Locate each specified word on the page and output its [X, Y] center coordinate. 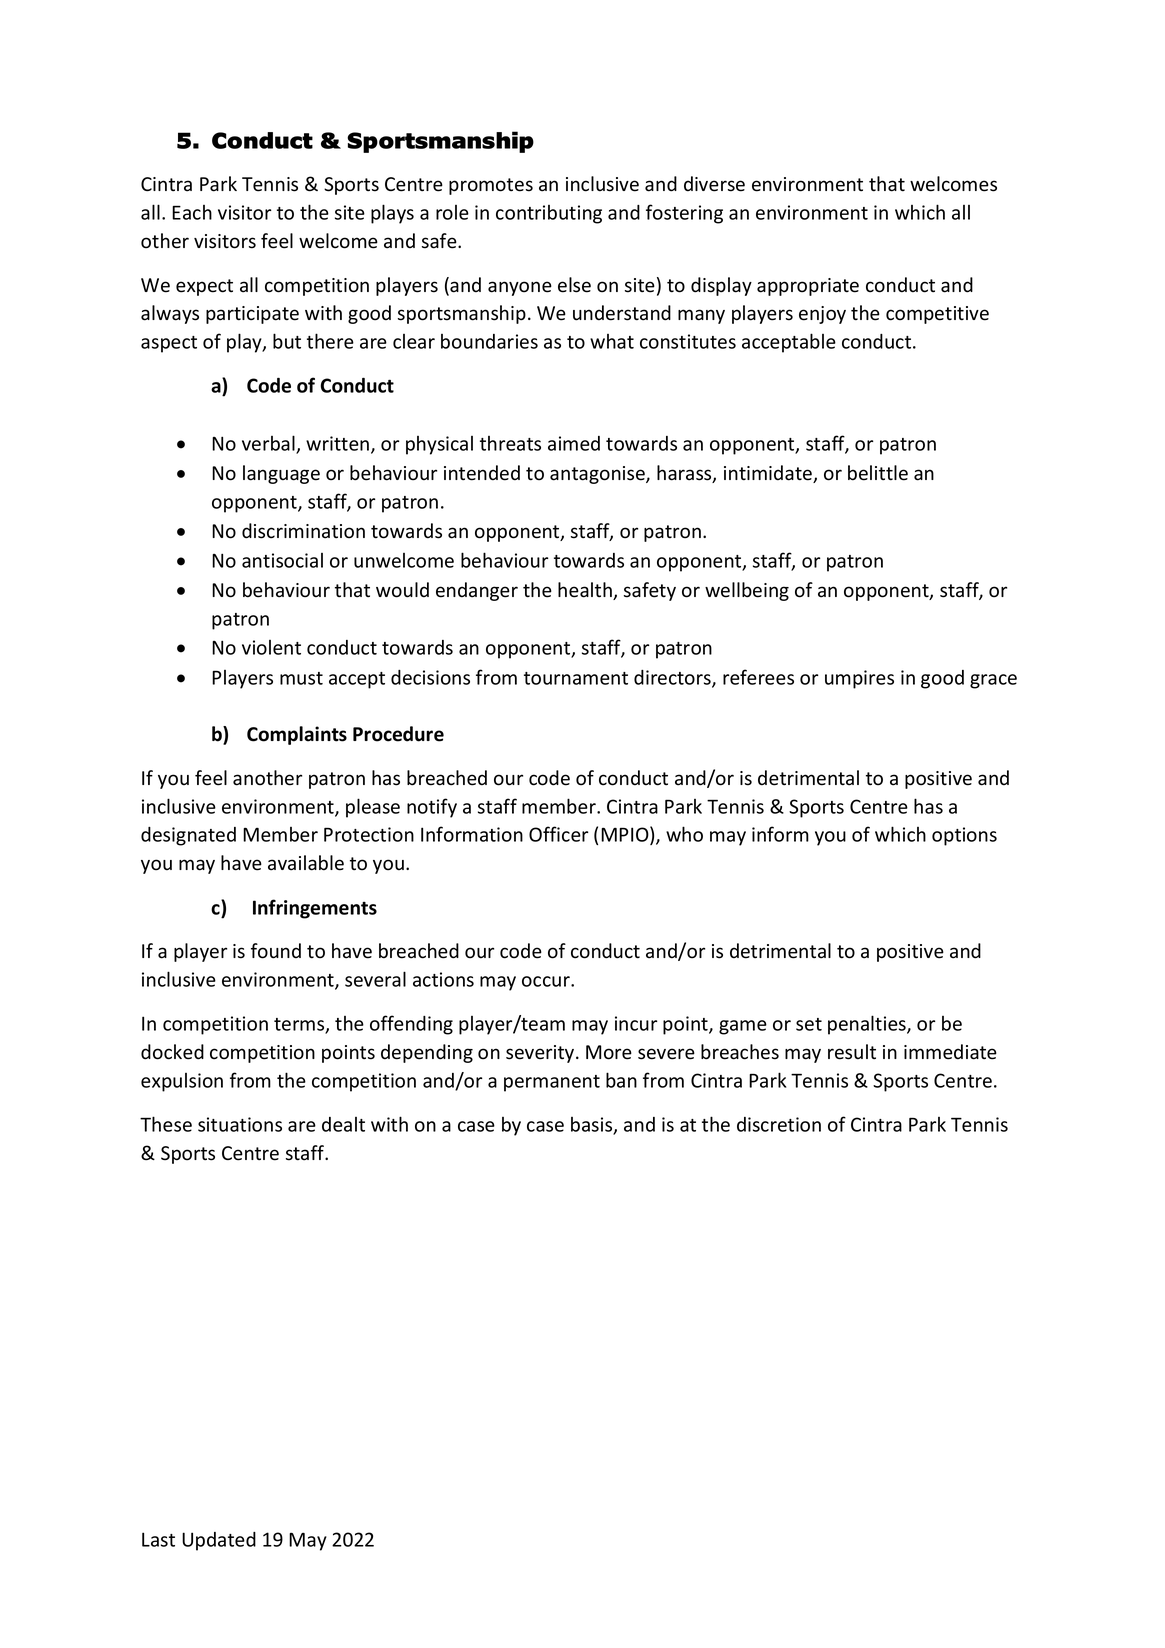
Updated [219, 1541]
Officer [559, 834]
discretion [779, 1124]
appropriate [808, 287]
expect [204, 287]
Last [158, 1539]
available [306, 863]
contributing [549, 214]
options [964, 836]
